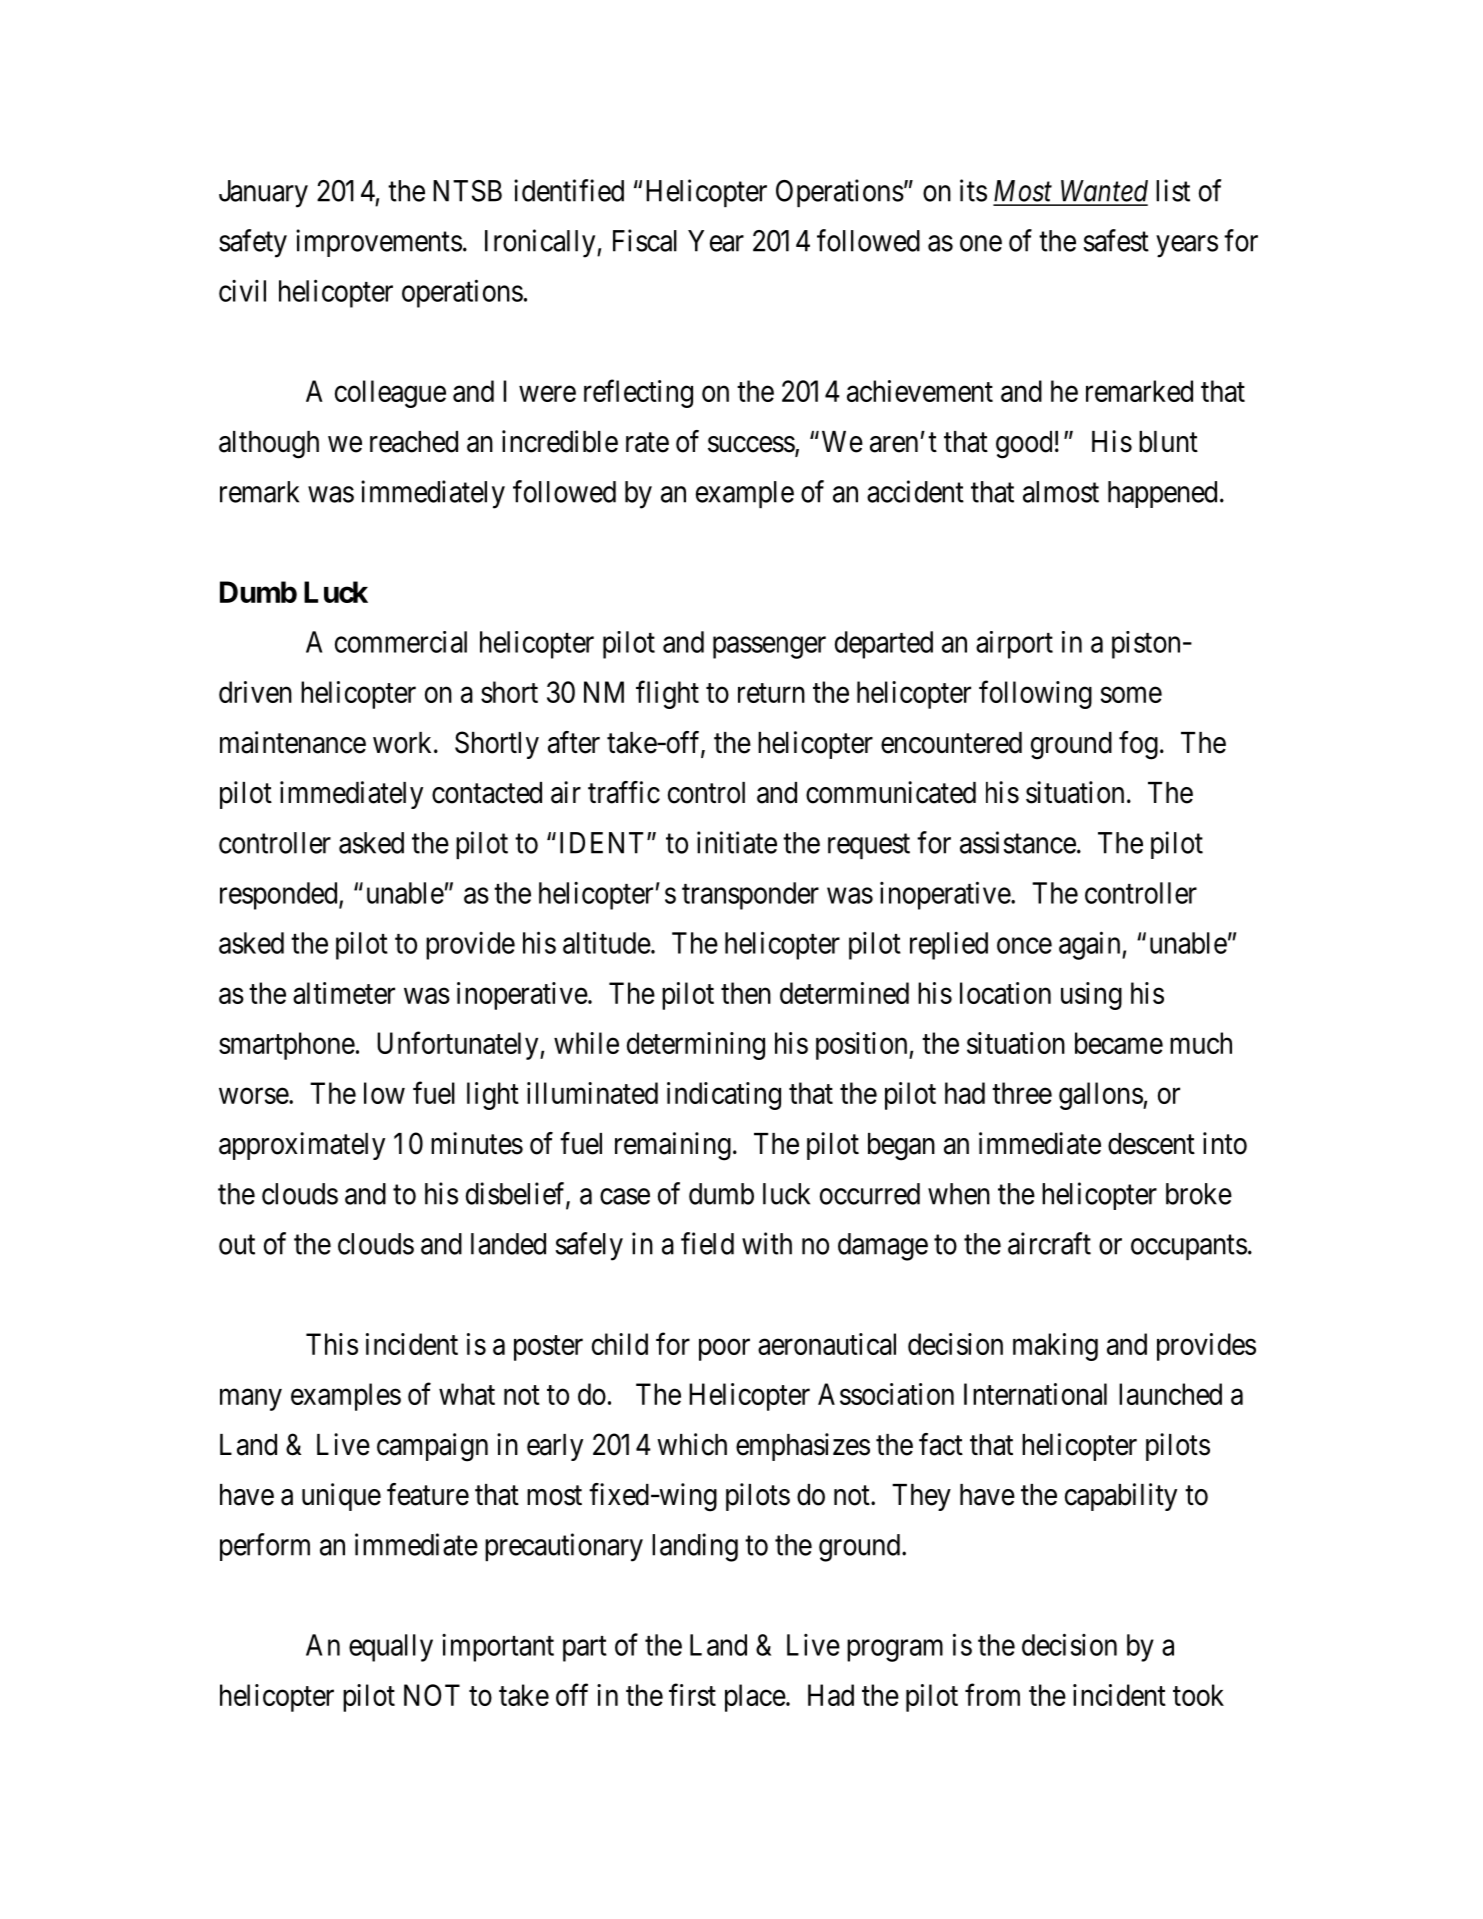  I want to click on passenger, so click(769, 648).
